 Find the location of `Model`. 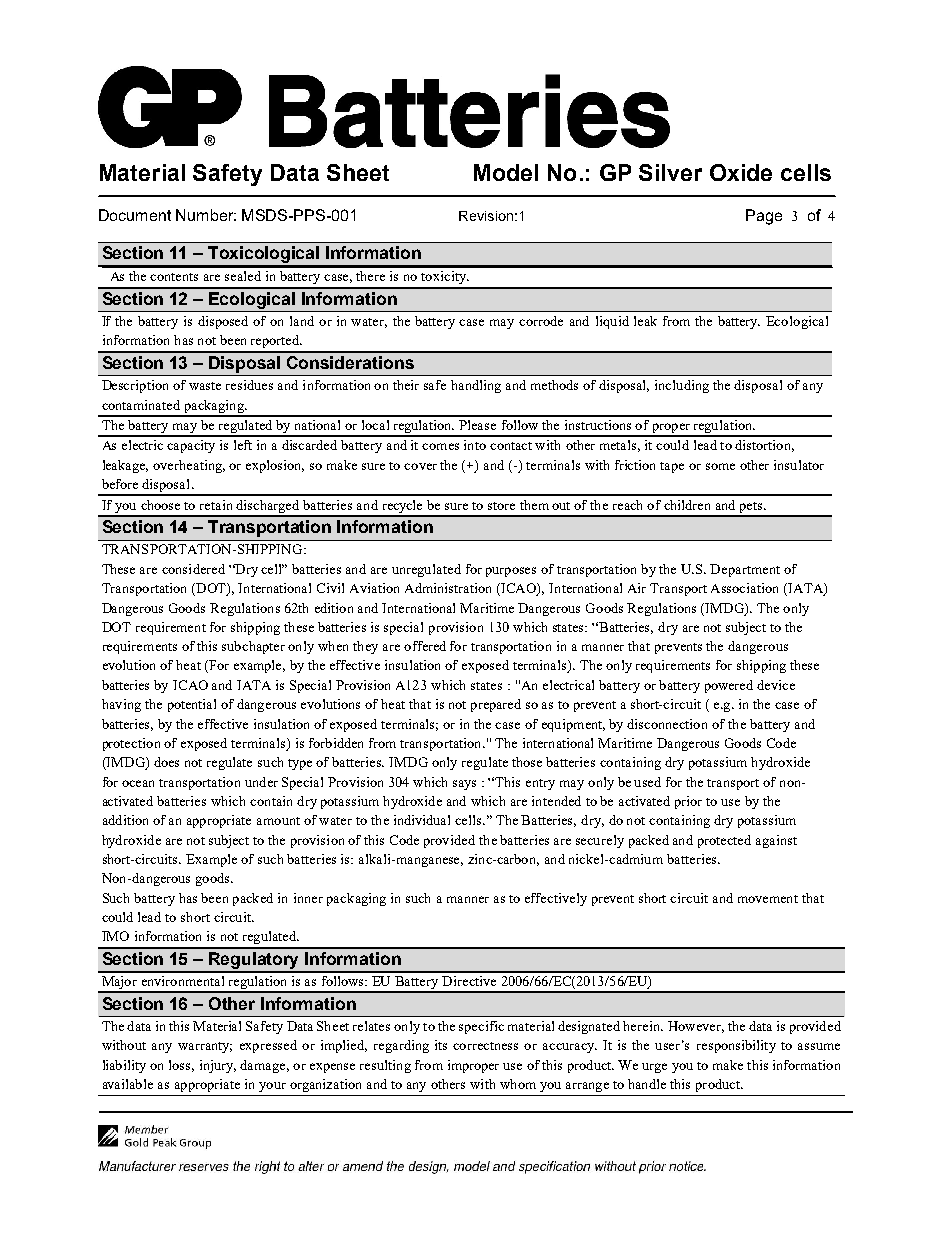

Model is located at coordinates (506, 172).
